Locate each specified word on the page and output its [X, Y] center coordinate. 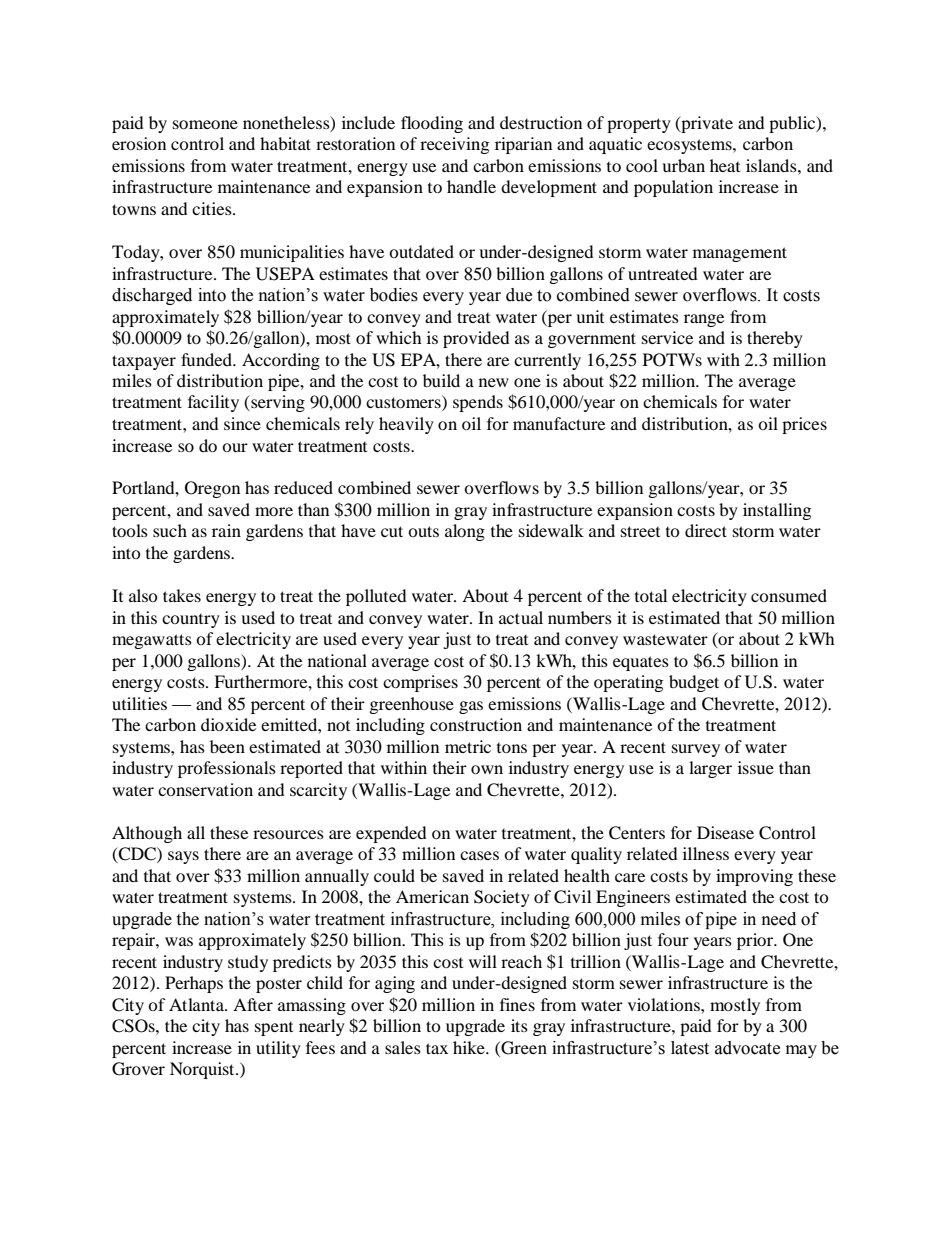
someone [205, 124]
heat [725, 165]
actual [521, 617]
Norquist [203, 1070]
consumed [789, 595]
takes [182, 595]
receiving [454, 145]
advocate [747, 1048]
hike [470, 1047]
